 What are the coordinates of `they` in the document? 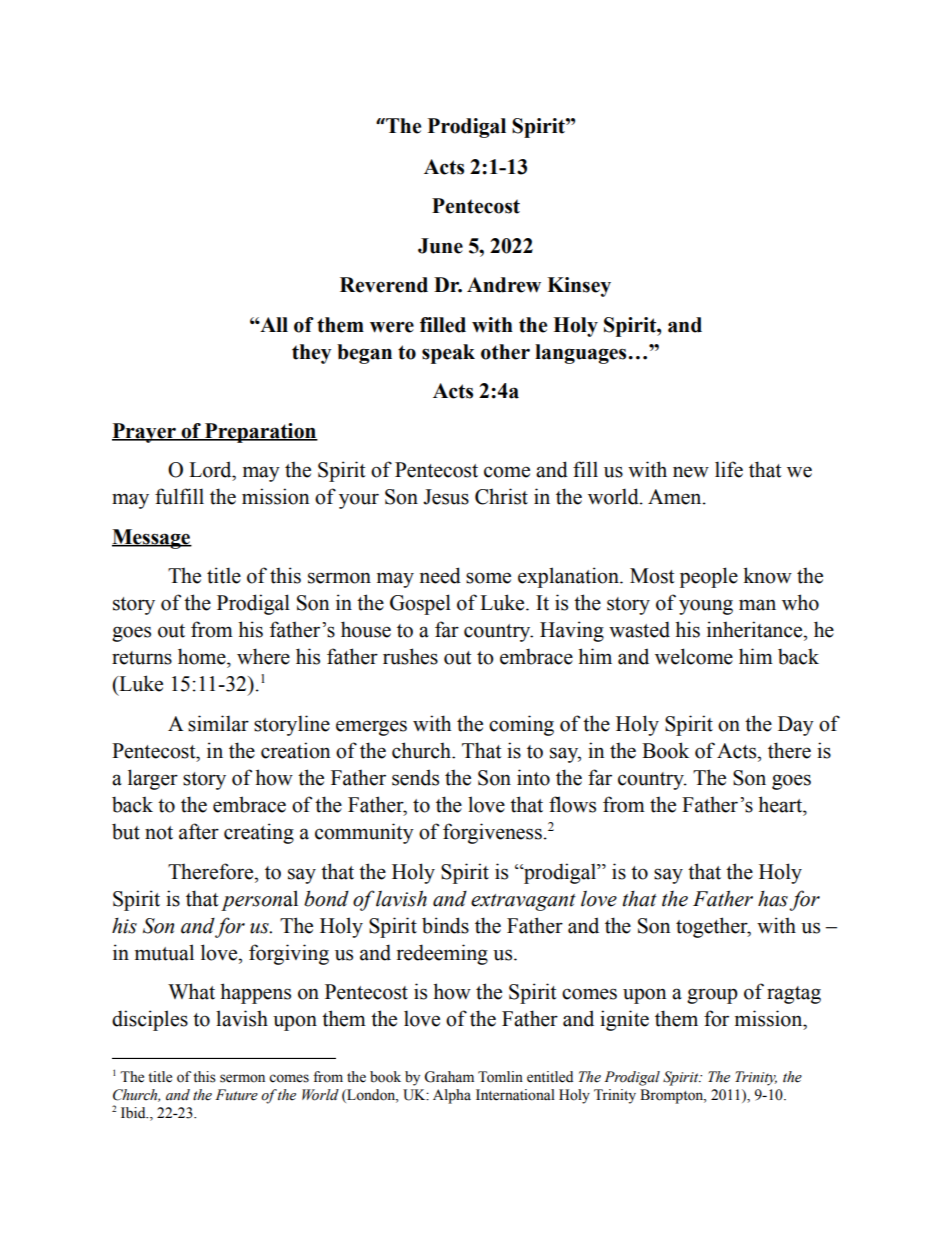 It's located at (311, 354).
